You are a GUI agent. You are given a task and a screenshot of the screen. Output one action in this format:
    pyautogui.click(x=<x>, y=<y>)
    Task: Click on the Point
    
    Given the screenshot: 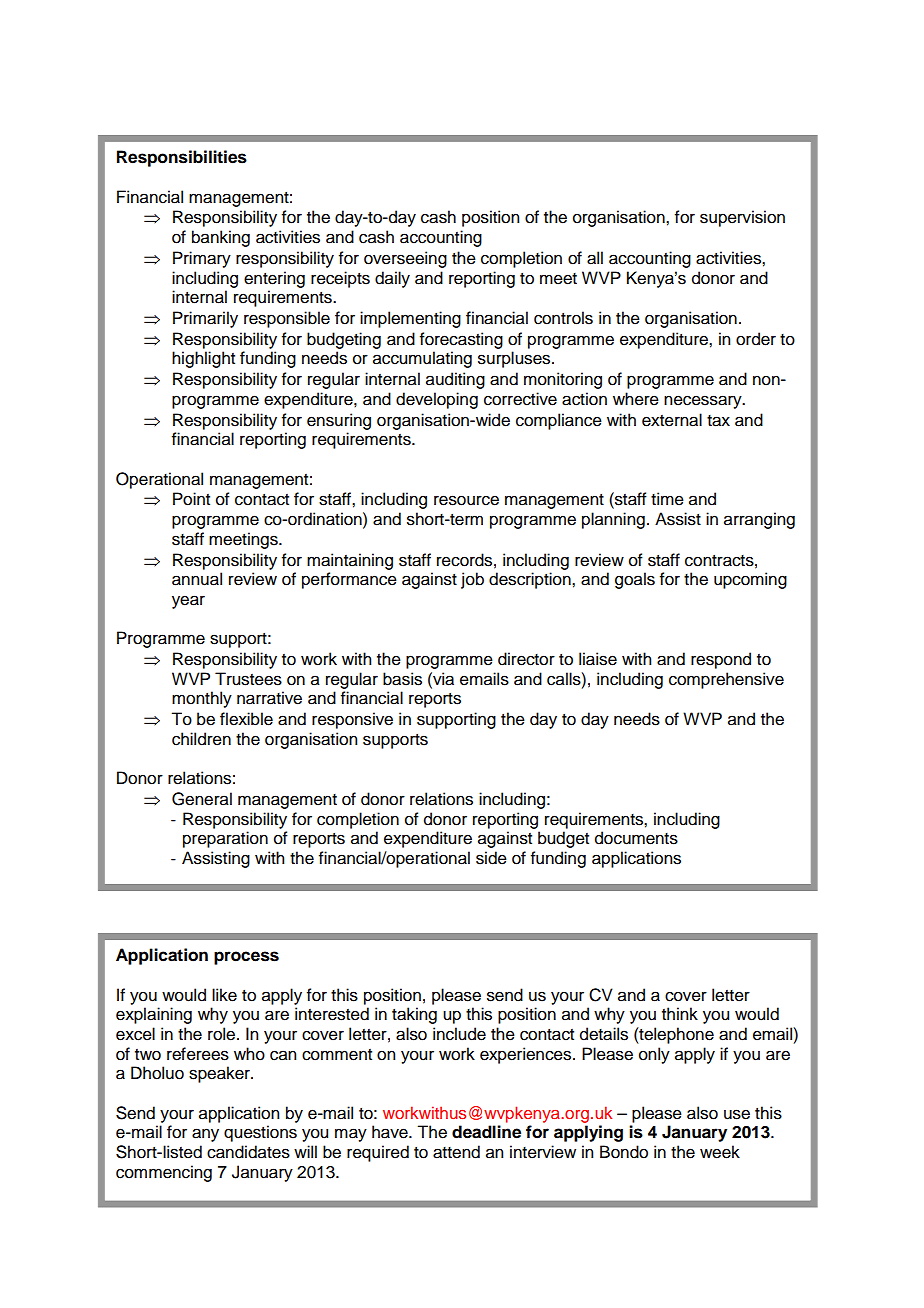 What is the action you would take?
    pyautogui.click(x=191, y=499)
